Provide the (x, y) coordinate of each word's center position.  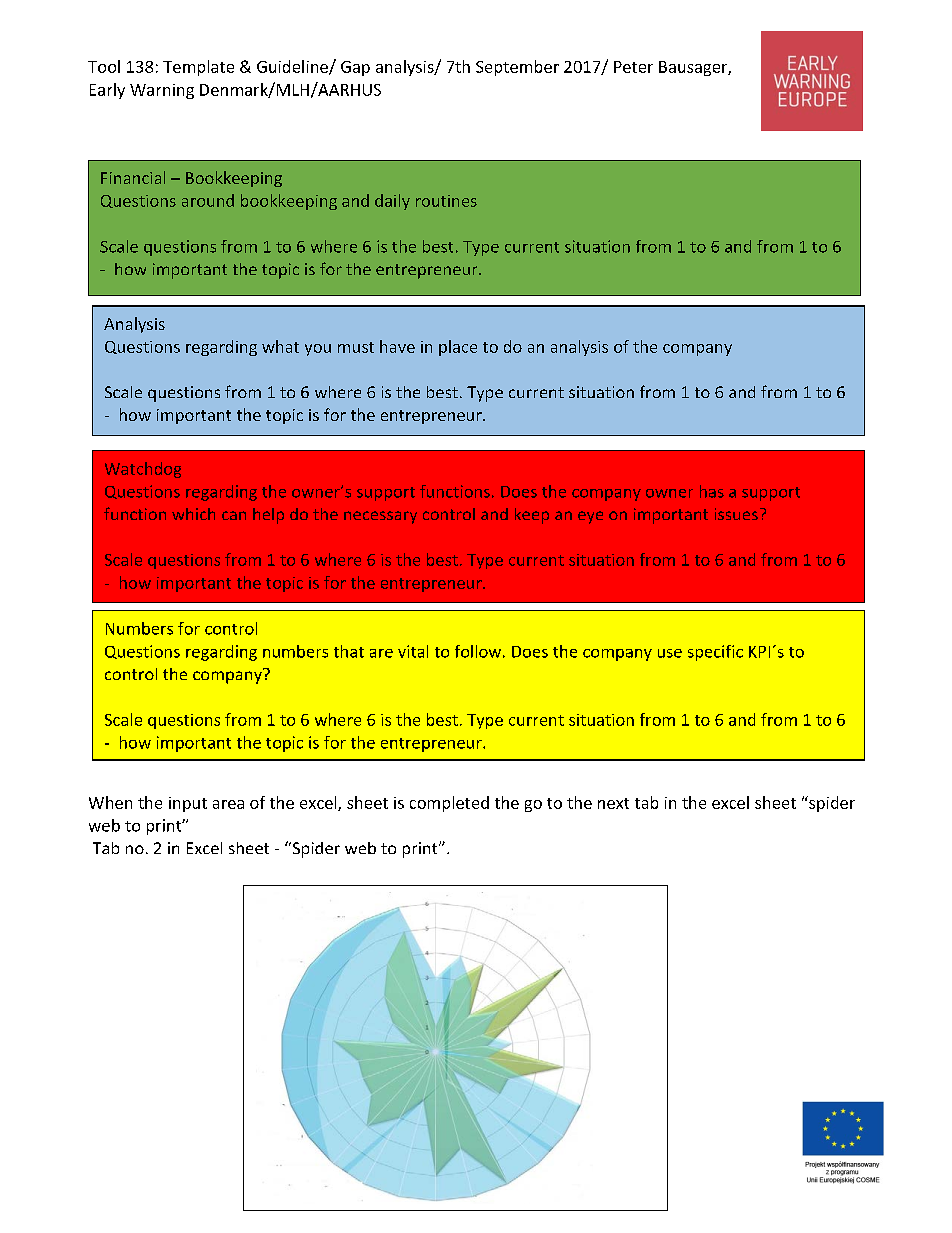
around (208, 200)
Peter (633, 67)
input (188, 804)
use (670, 653)
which (193, 514)
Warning (162, 91)
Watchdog (143, 470)
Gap (355, 68)
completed (449, 804)
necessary (380, 517)
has (712, 491)
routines (446, 201)
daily (392, 202)
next (613, 803)
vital (413, 651)
